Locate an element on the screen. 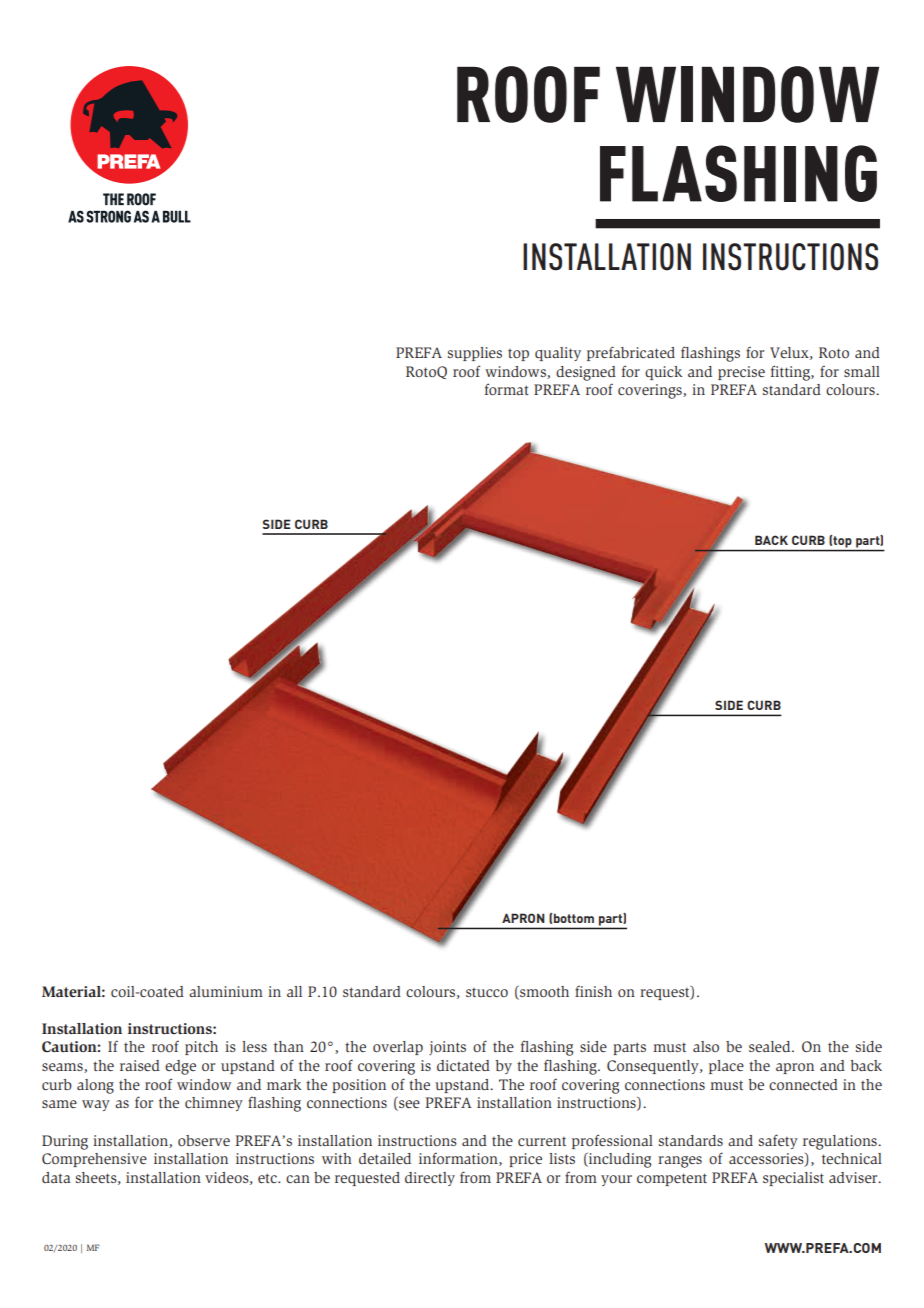  fitting is located at coordinates (791, 373).
